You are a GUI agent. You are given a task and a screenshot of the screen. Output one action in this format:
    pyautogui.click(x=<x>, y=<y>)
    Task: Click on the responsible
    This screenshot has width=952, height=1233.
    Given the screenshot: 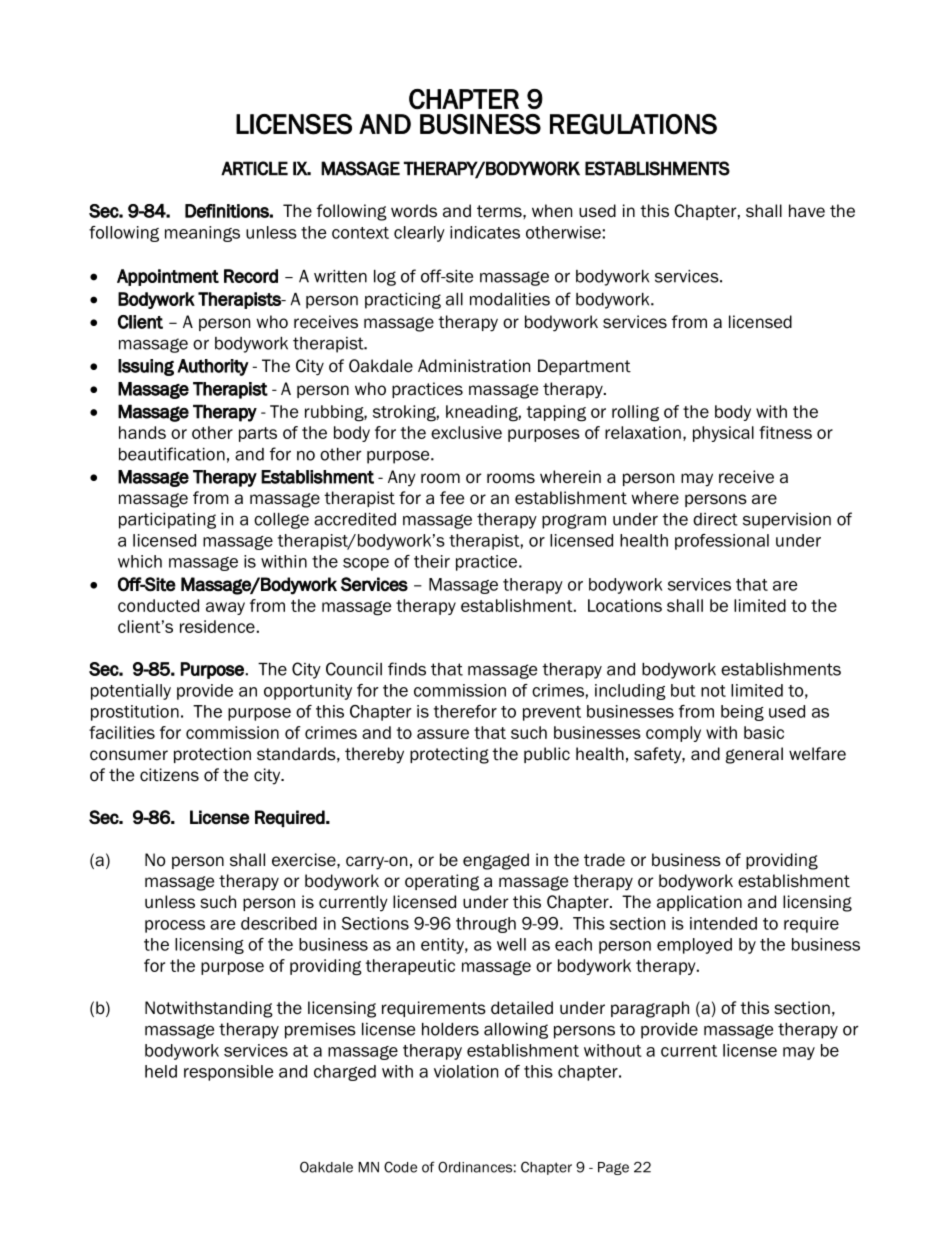 What is the action you would take?
    pyautogui.click(x=228, y=1073)
